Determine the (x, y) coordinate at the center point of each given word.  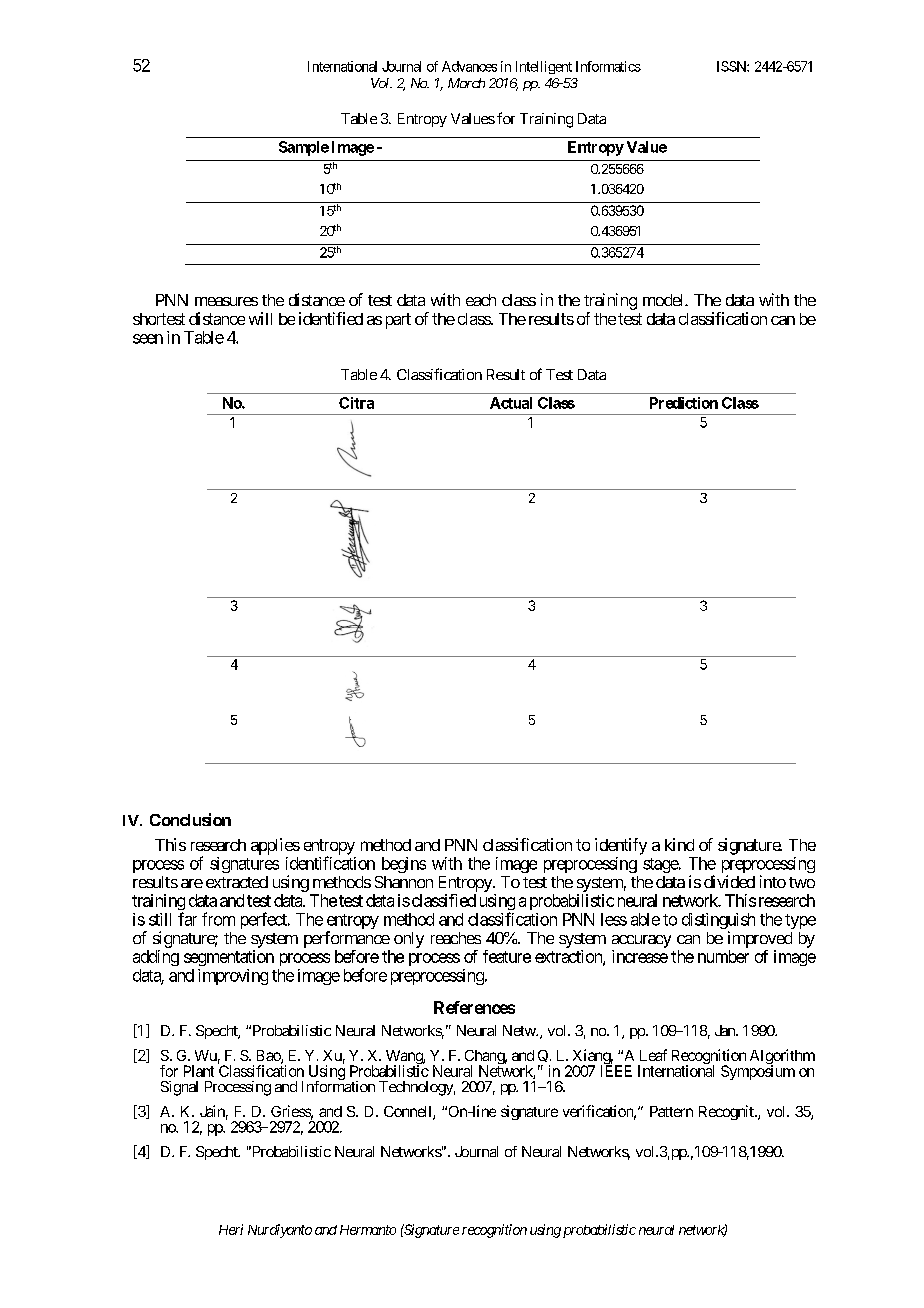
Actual (511, 403)
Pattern (671, 1111)
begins (404, 865)
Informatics (608, 66)
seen (148, 339)
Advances (469, 66)
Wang (405, 1058)
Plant (199, 1071)
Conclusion (190, 819)
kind (679, 844)
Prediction (684, 403)
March (466, 83)
